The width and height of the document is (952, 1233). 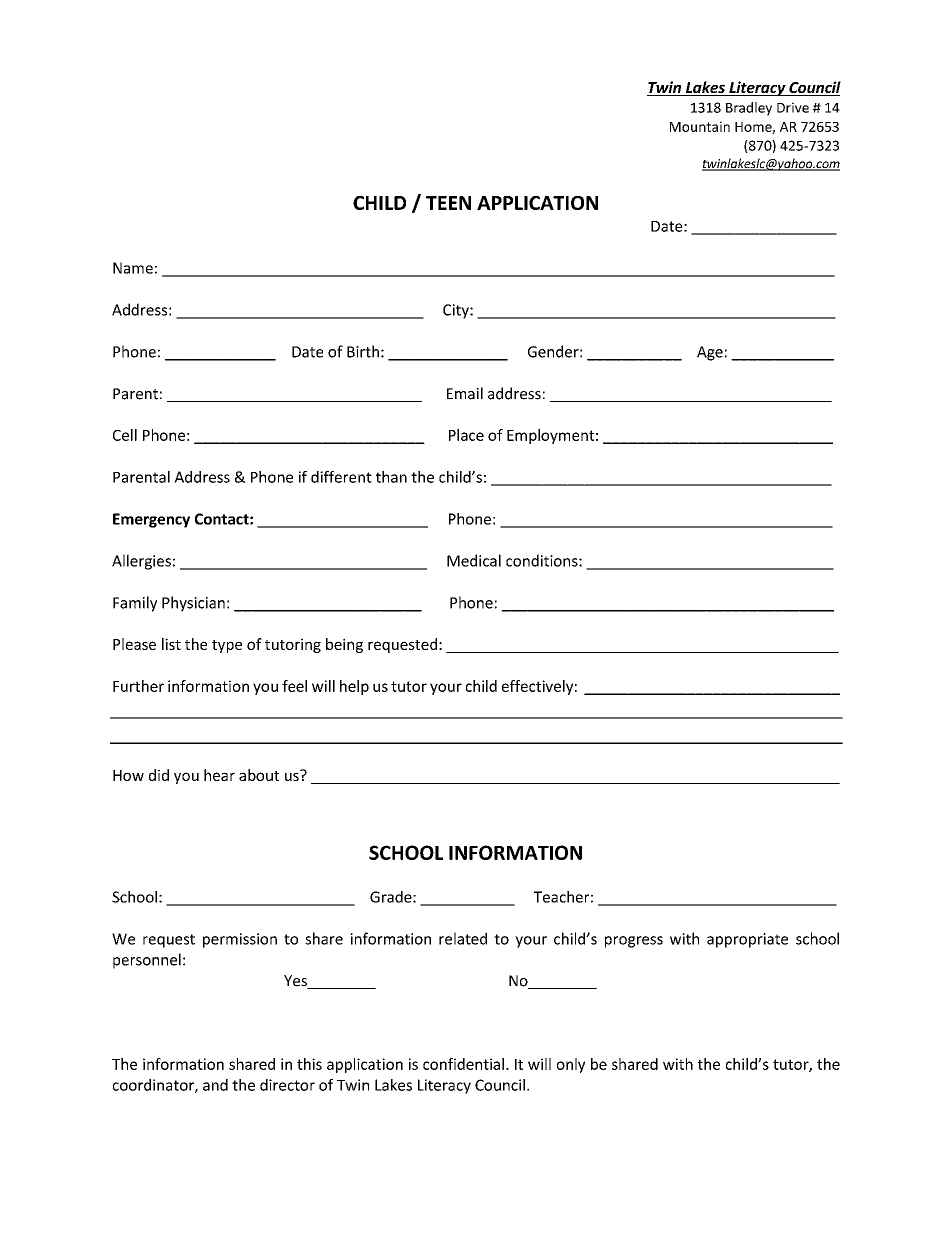 What do you see at coordinates (215, 1085) in the document?
I see `and` at bounding box center [215, 1085].
